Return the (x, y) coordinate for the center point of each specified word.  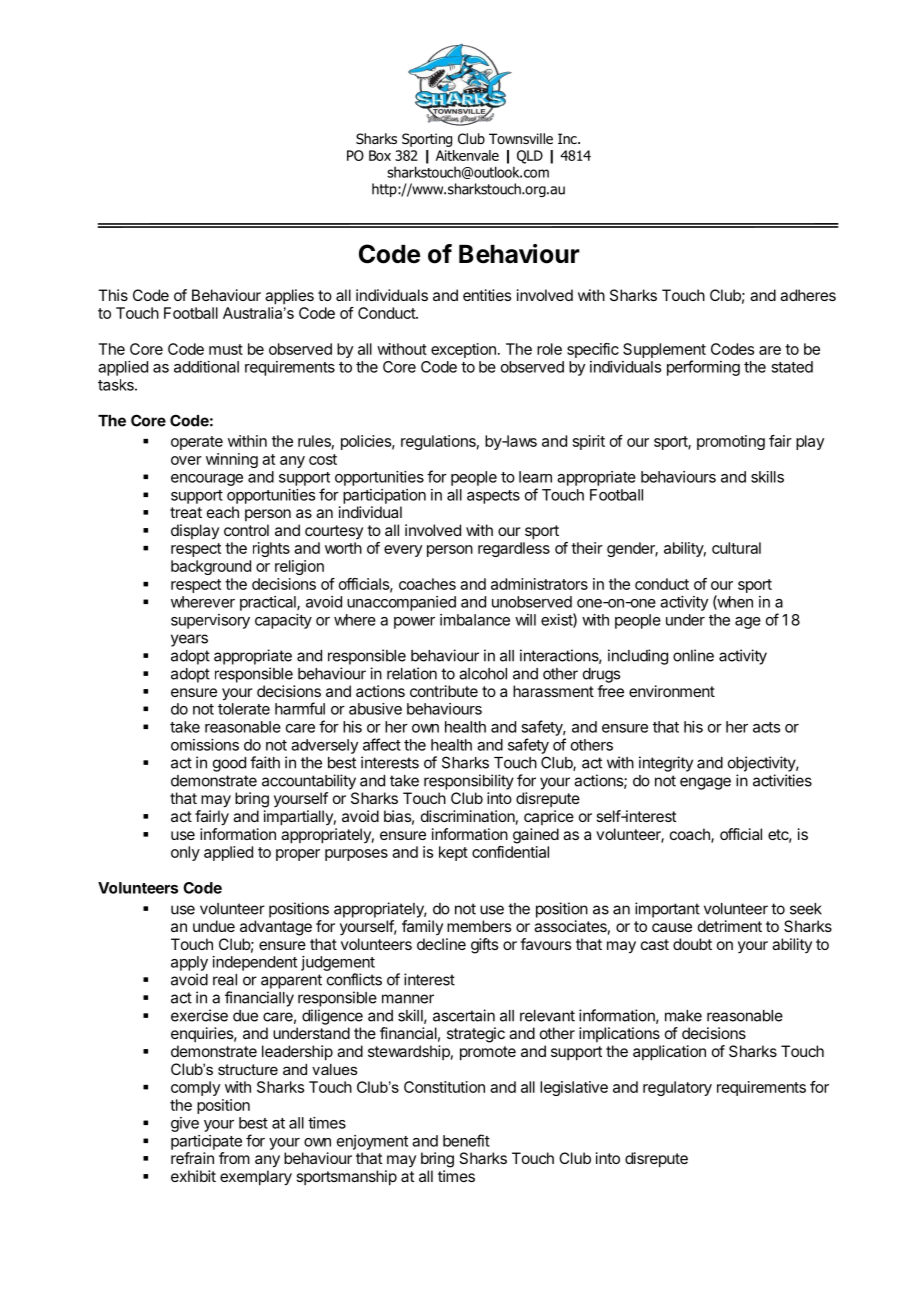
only (185, 853)
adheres (808, 295)
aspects (493, 497)
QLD (530, 157)
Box (380, 155)
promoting (731, 442)
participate (206, 1142)
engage (705, 783)
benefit (466, 1140)
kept (453, 853)
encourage (207, 480)
